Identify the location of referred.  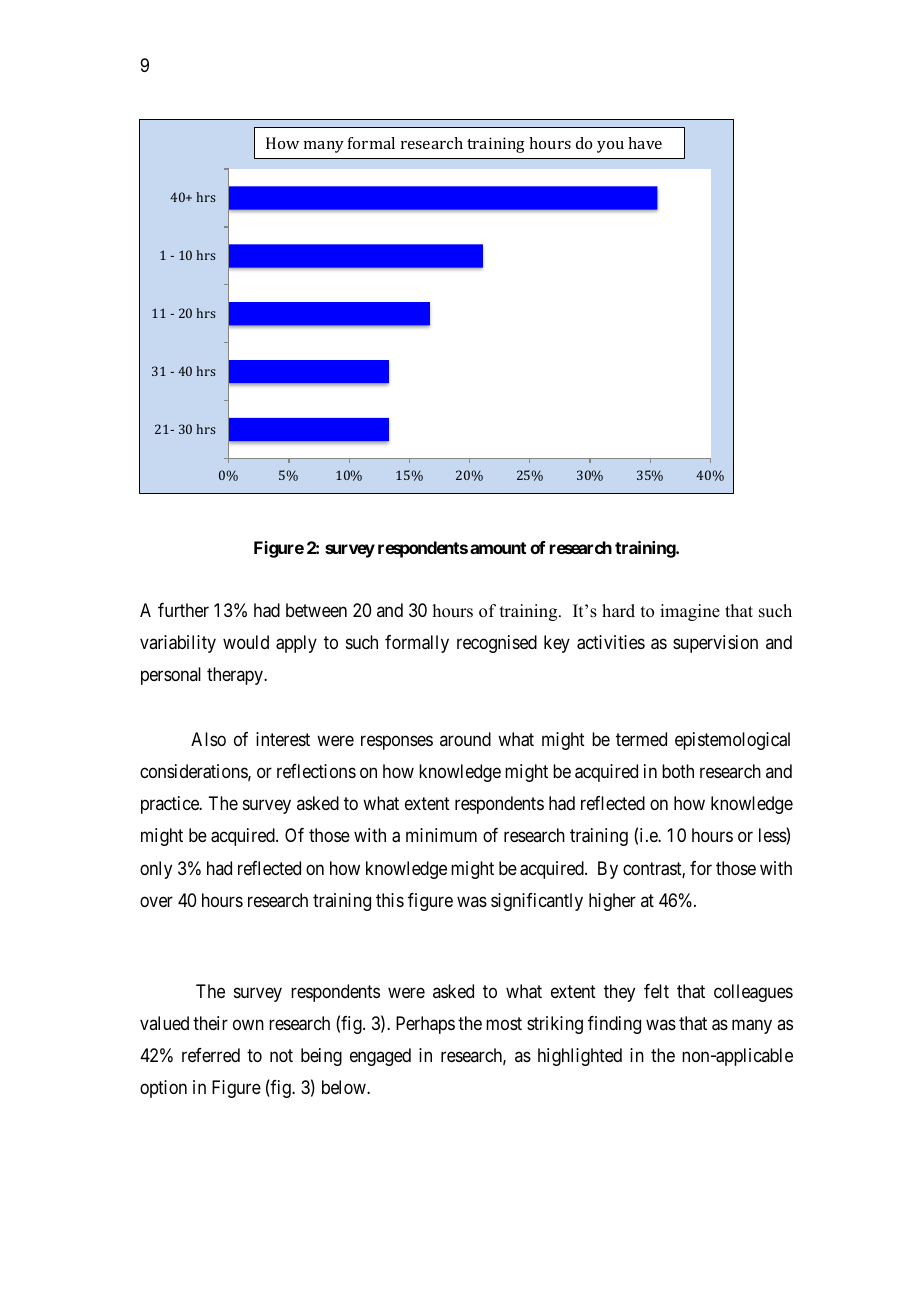
(211, 1055).
